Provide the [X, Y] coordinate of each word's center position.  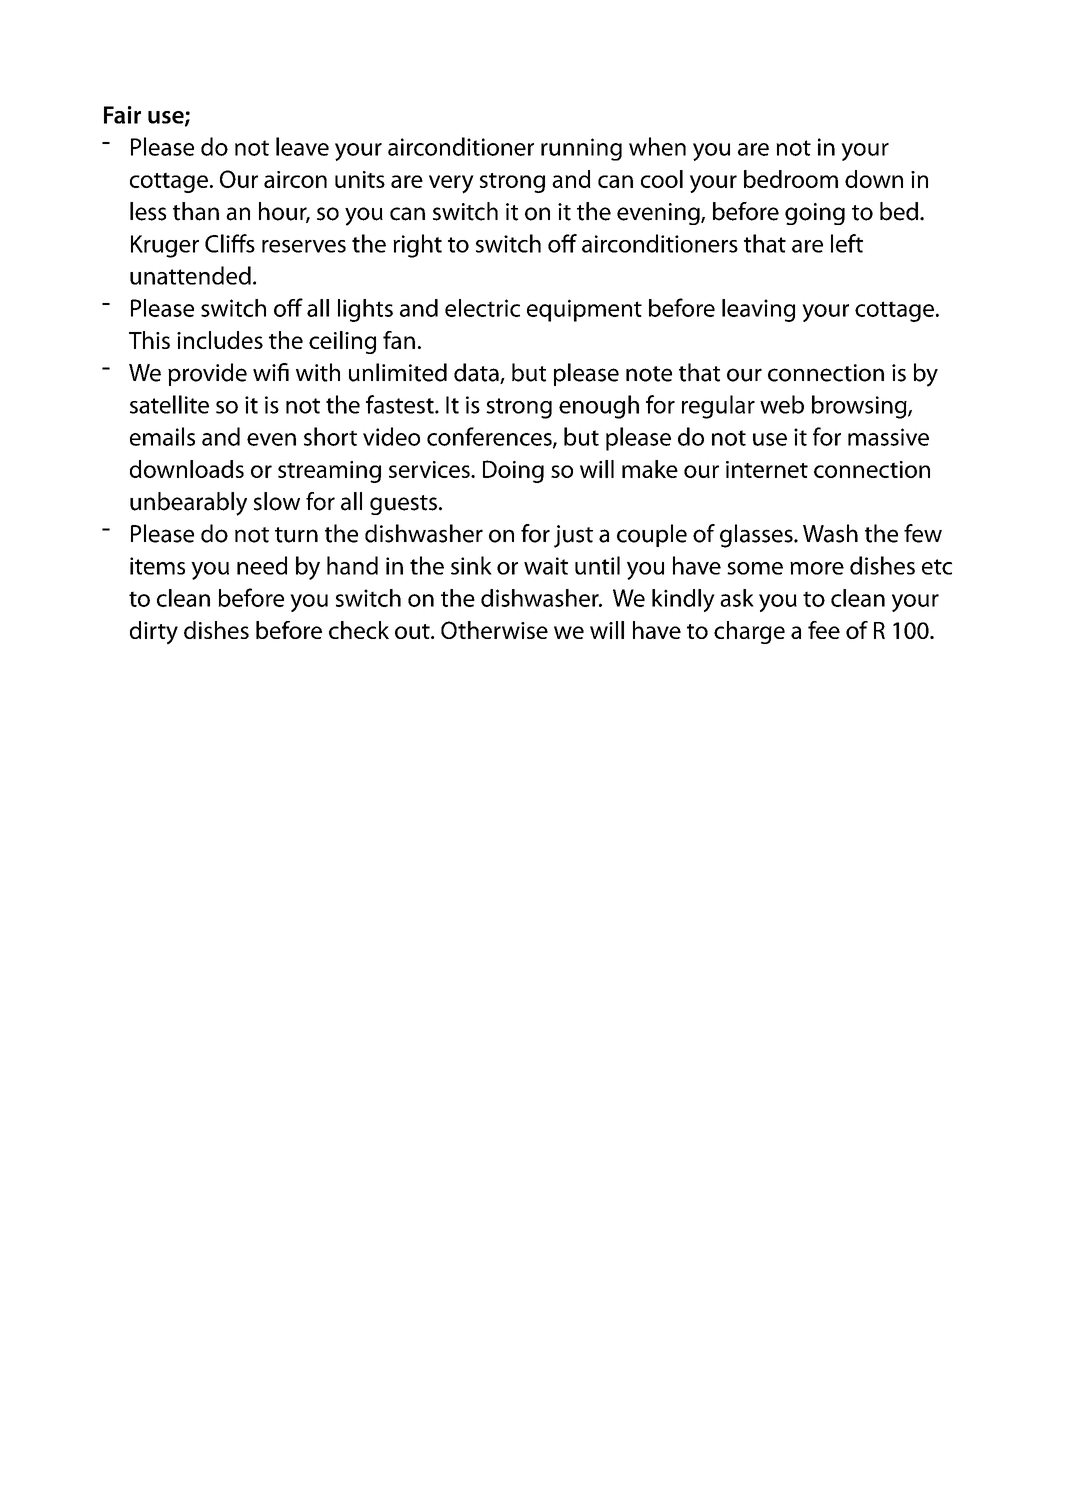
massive [888, 437]
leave [302, 146]
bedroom [791, 179]
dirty [154, 632]
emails [162, 436]
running [581, 149]
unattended [190, 275]
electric [482, 308]
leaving [758, 310]
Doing [513, 471]
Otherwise [494, 630]
